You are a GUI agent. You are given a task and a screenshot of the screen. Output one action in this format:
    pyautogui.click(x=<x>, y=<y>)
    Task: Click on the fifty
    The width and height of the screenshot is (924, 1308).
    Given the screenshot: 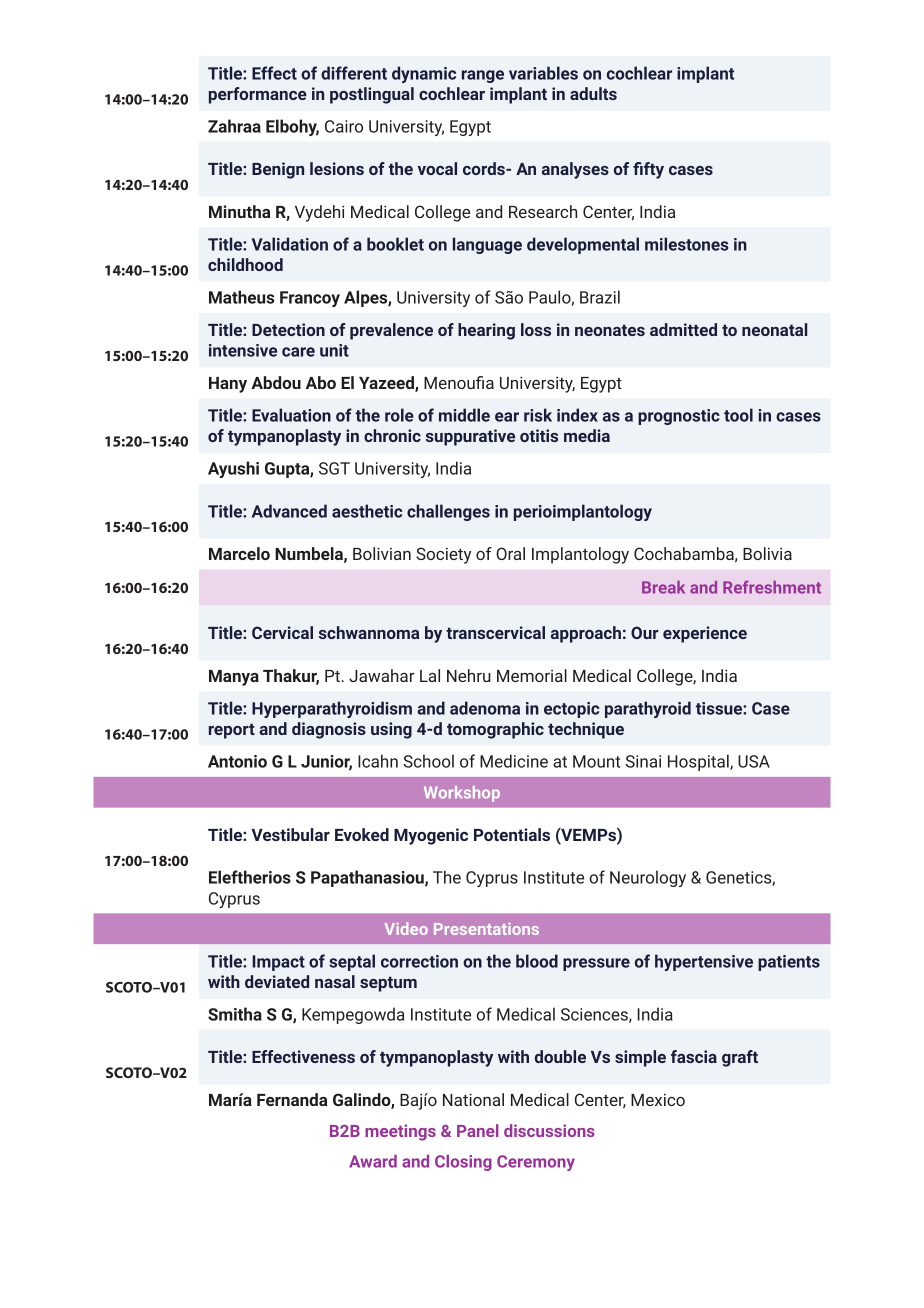 What is the action you would take?
    pyautogui.click(x=648, y=170)
